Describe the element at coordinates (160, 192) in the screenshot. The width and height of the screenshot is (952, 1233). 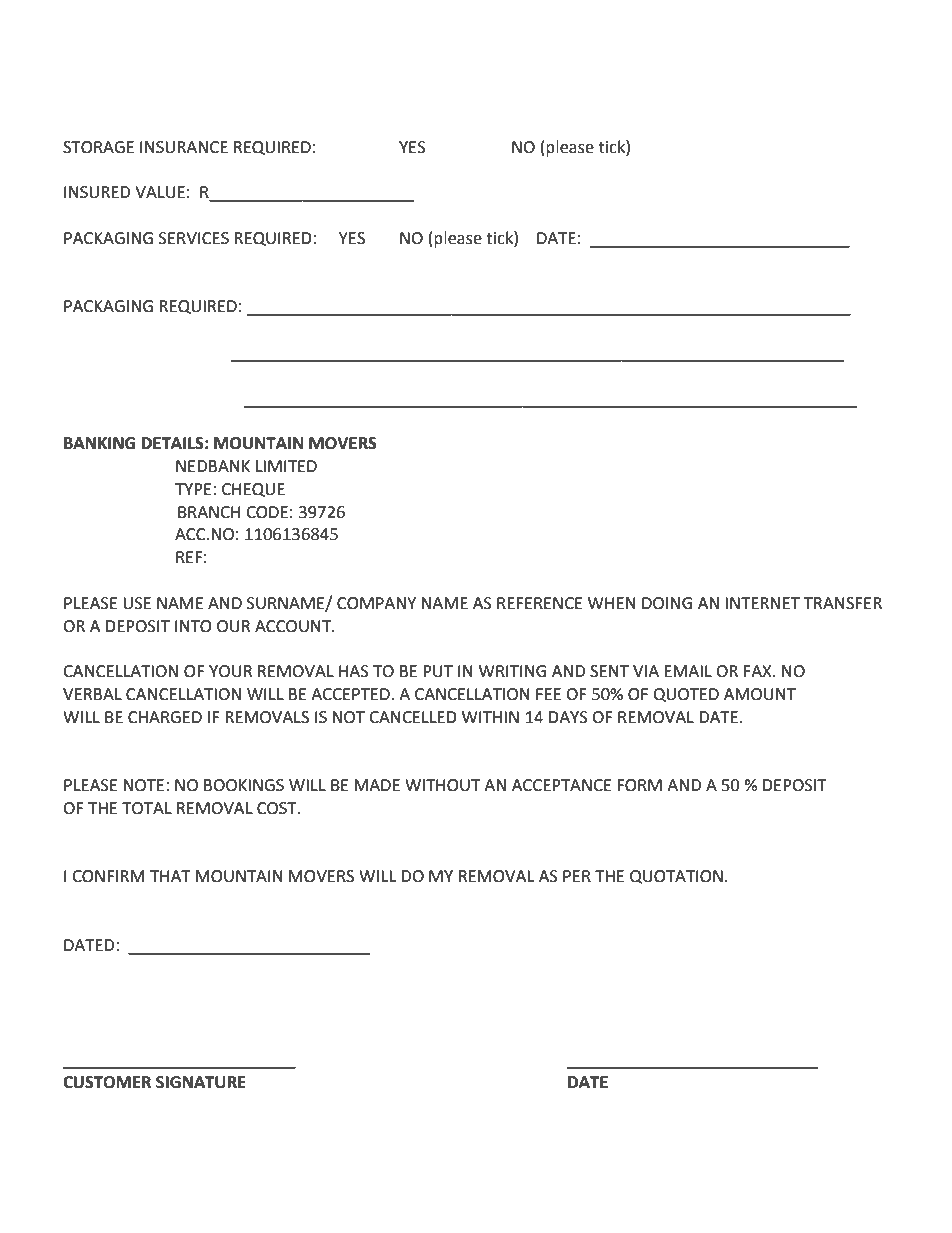
I see `VALUE` at that location.
